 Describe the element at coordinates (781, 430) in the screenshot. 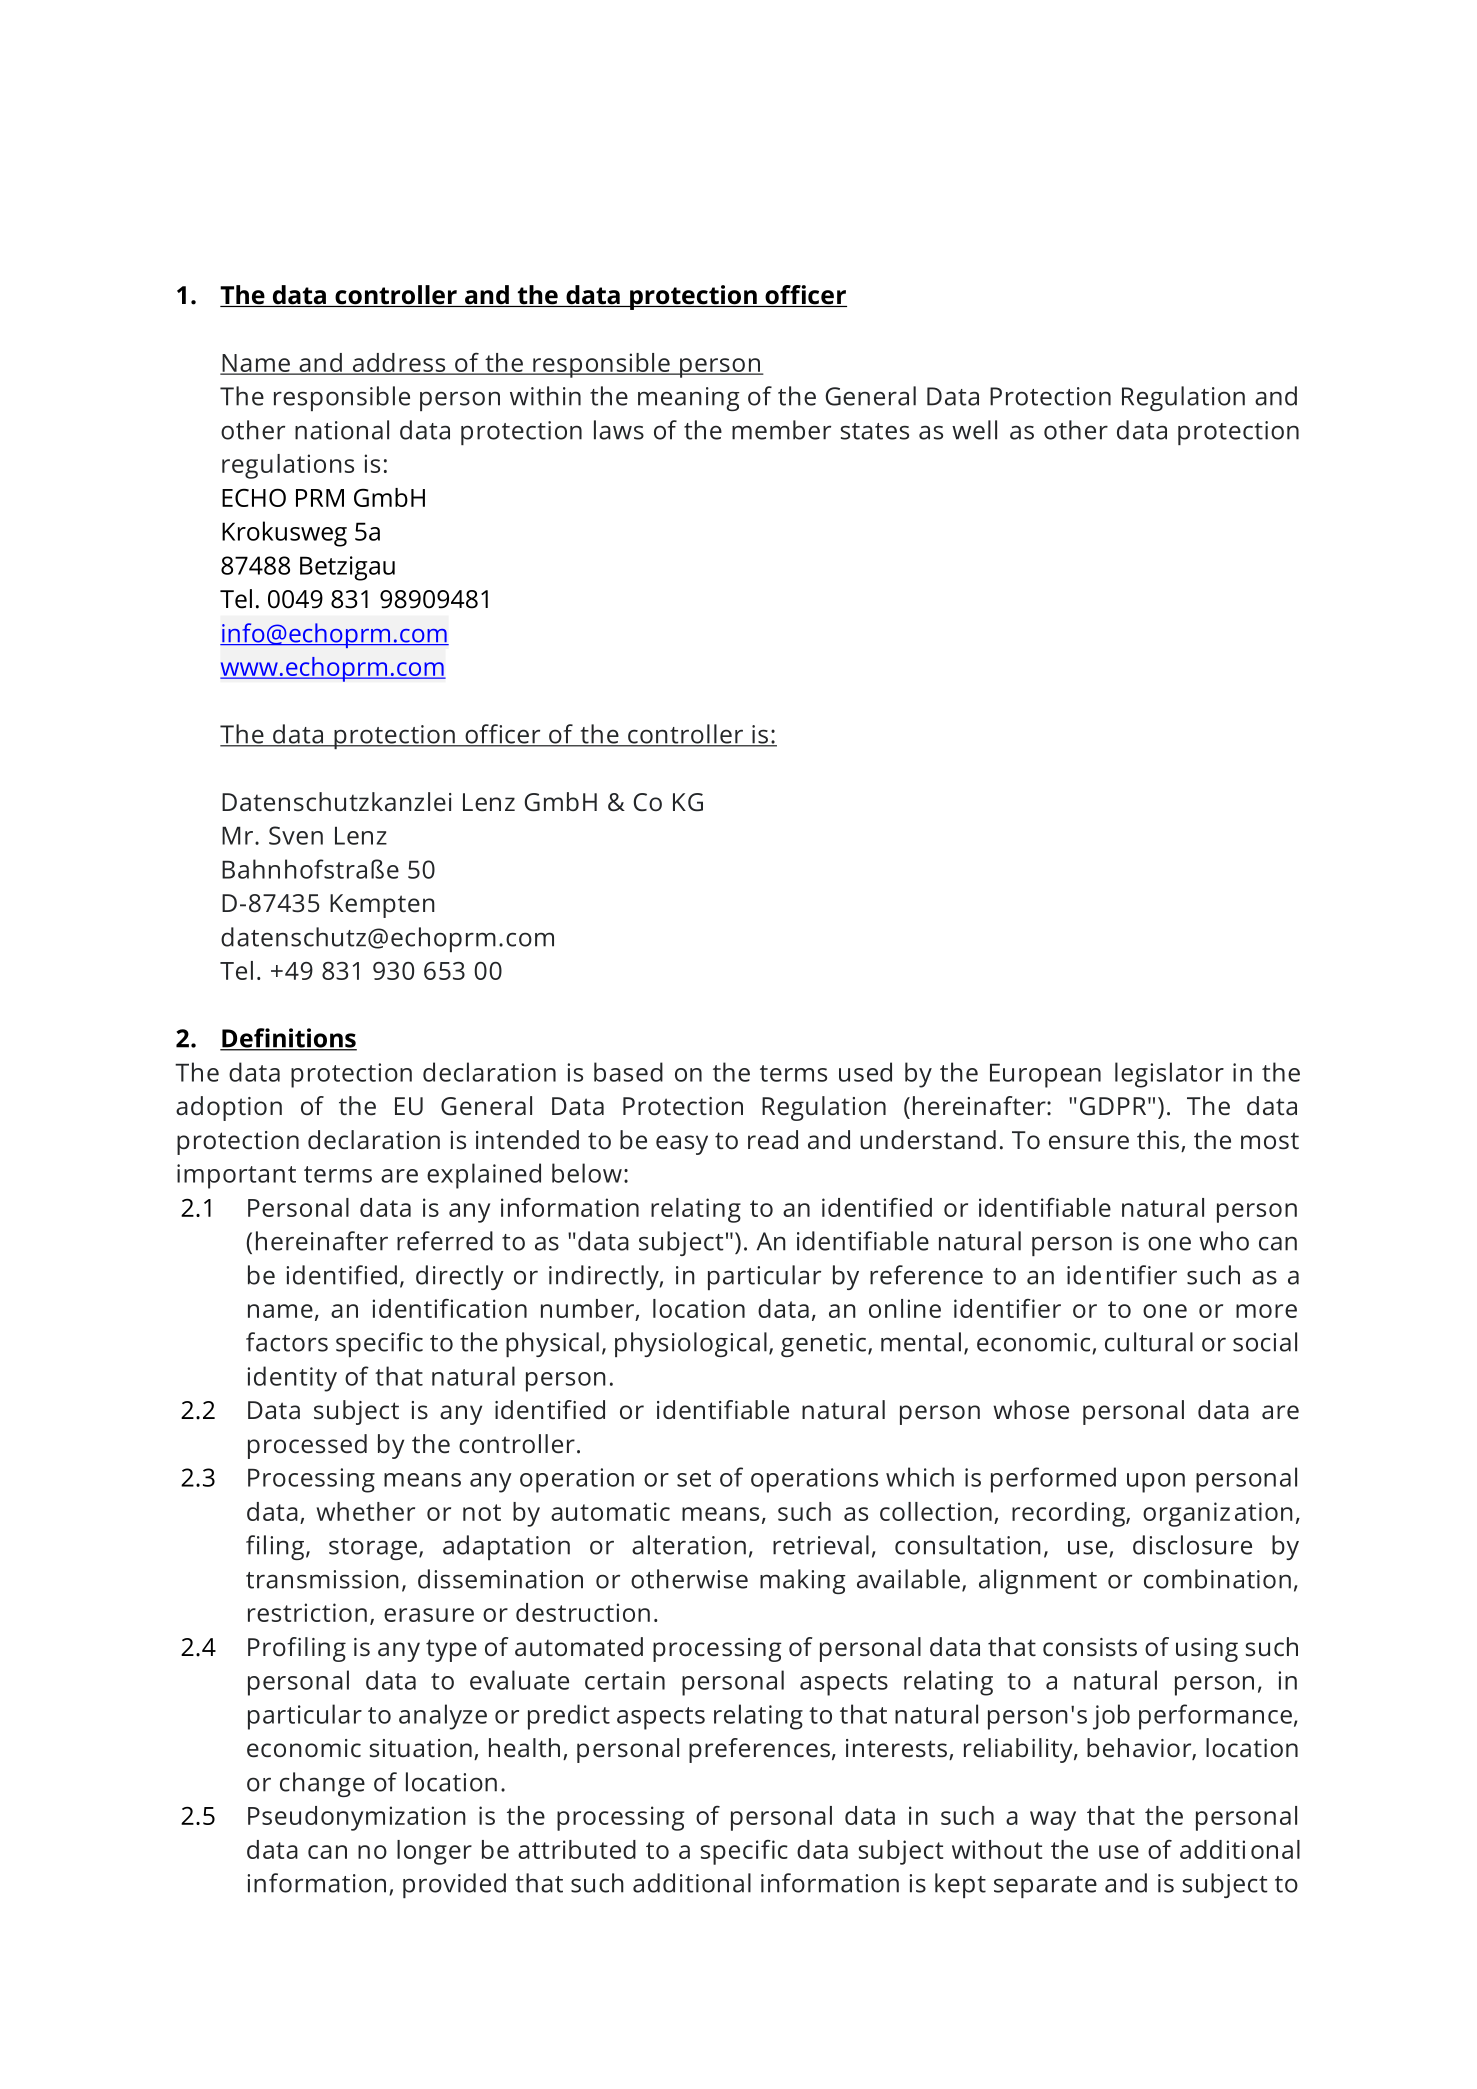

I see `member` at that location.
